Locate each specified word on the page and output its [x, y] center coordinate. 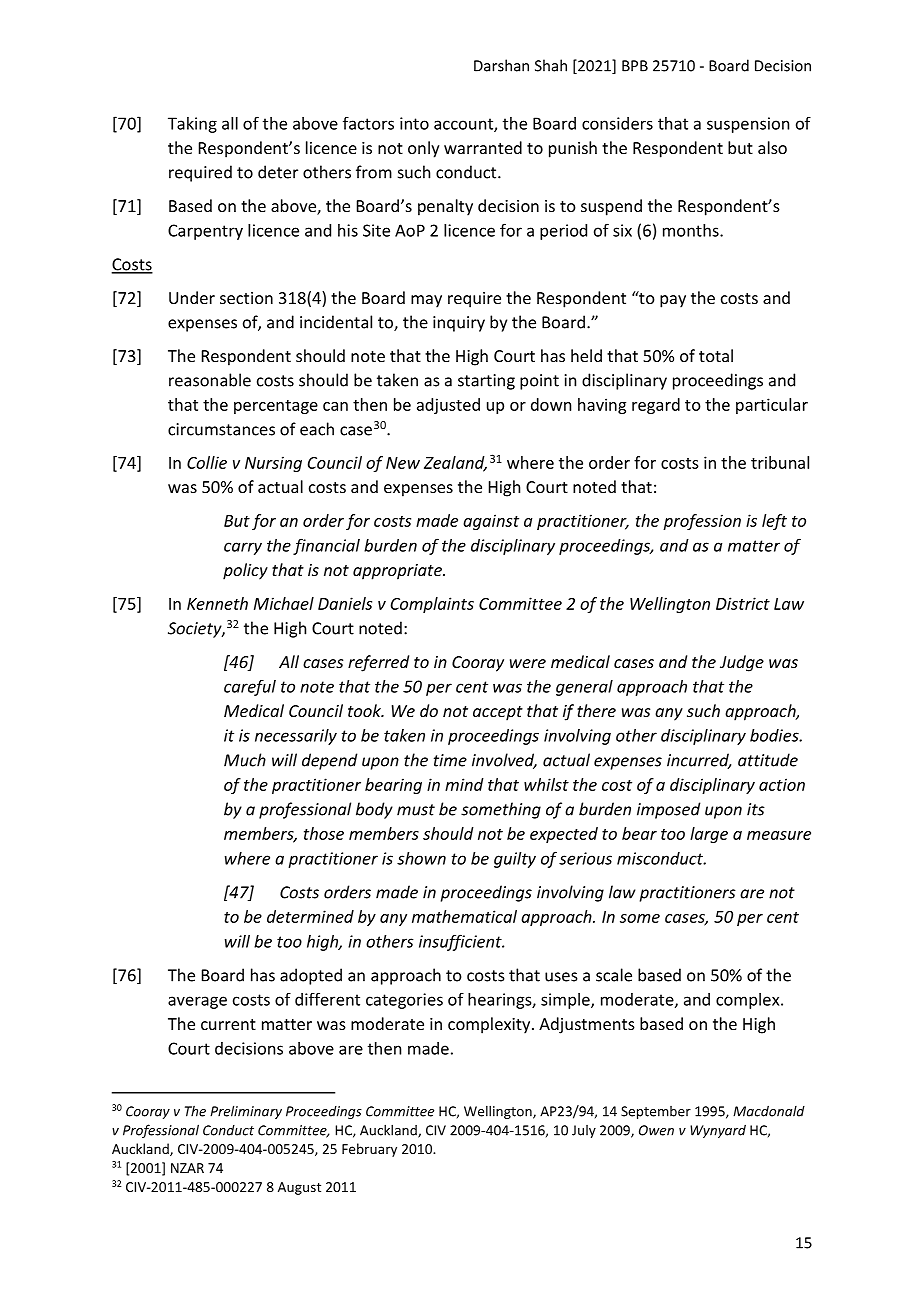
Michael [284, 603]
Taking [192, 125]
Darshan [501, 65]
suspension [748, 125]
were [528, 663]
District [743, 603]
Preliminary [246, 1112]
